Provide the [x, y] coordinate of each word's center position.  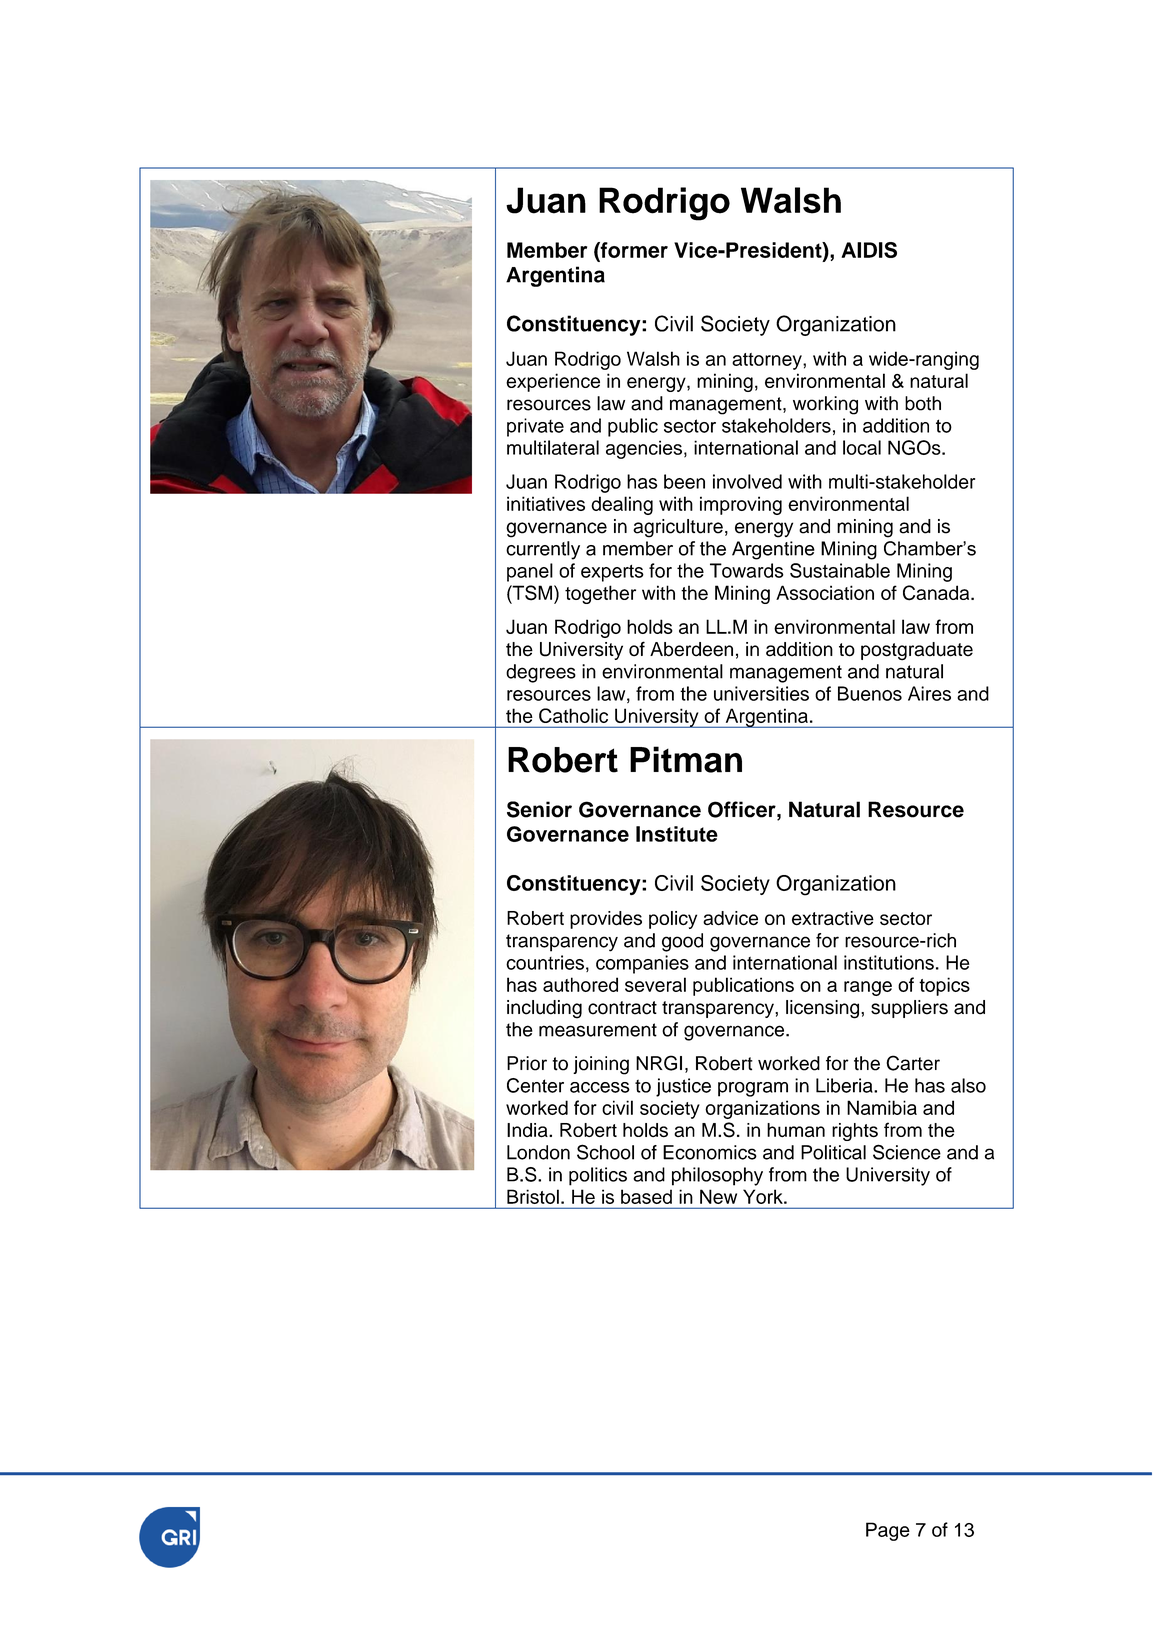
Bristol [533, 1196]
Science [907, 1152]
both [923, 403]
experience [553, 382]
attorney [768, 361]
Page [888, 1531]
